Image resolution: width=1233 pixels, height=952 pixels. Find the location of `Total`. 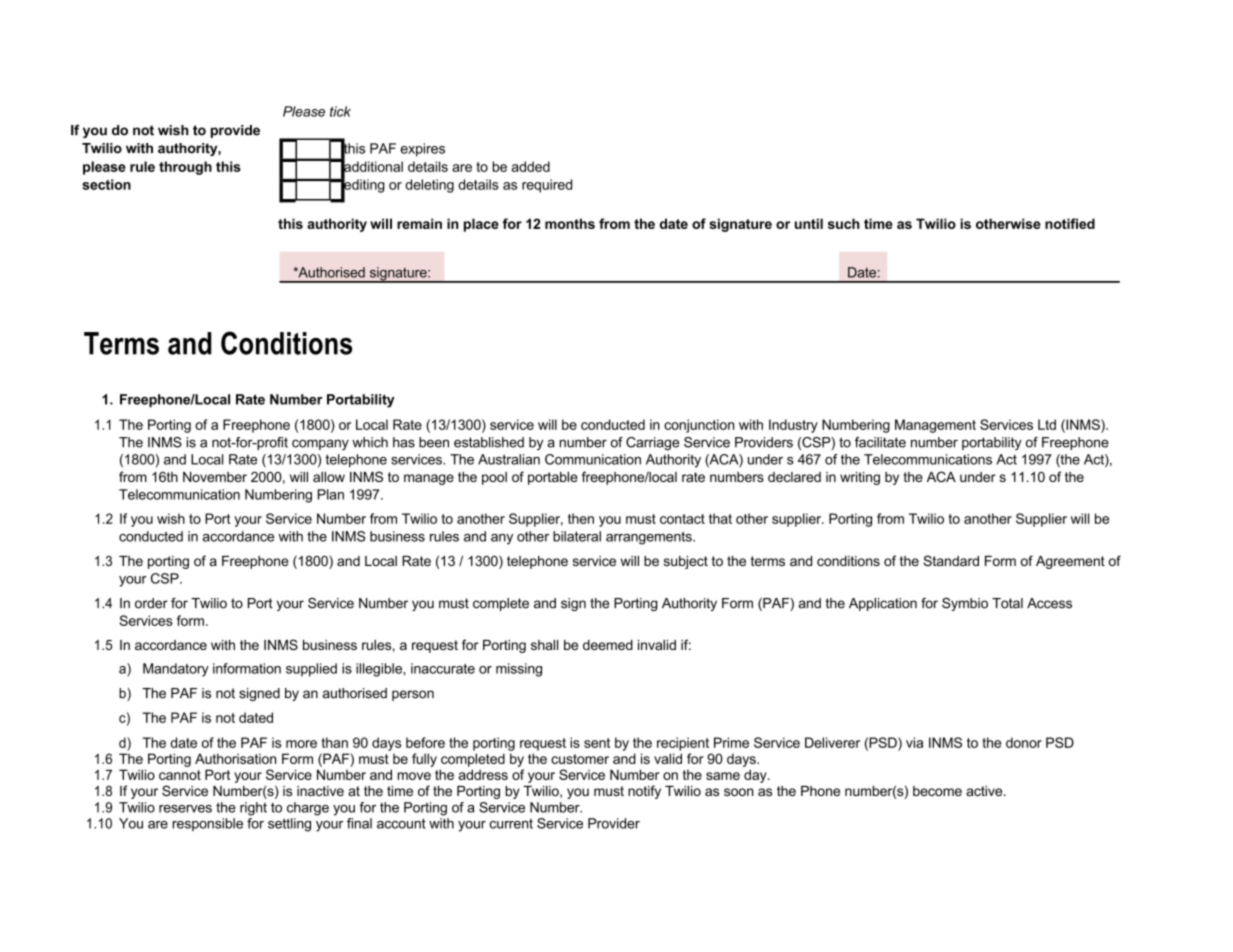

Total is located at coordinates (1007, 603).
